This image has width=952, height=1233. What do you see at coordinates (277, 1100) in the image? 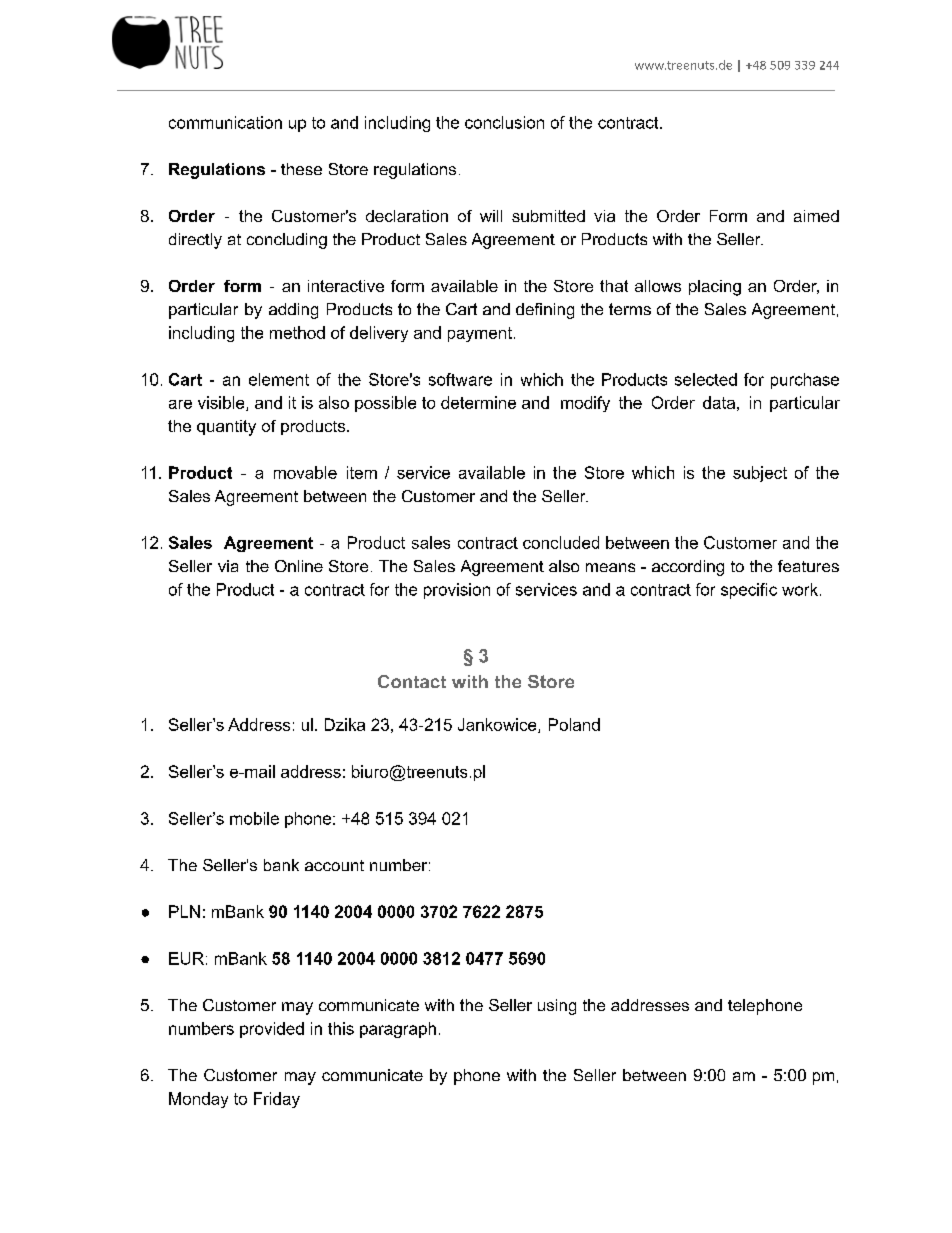
I see `Friday` at bounding box center [277, 1100].
